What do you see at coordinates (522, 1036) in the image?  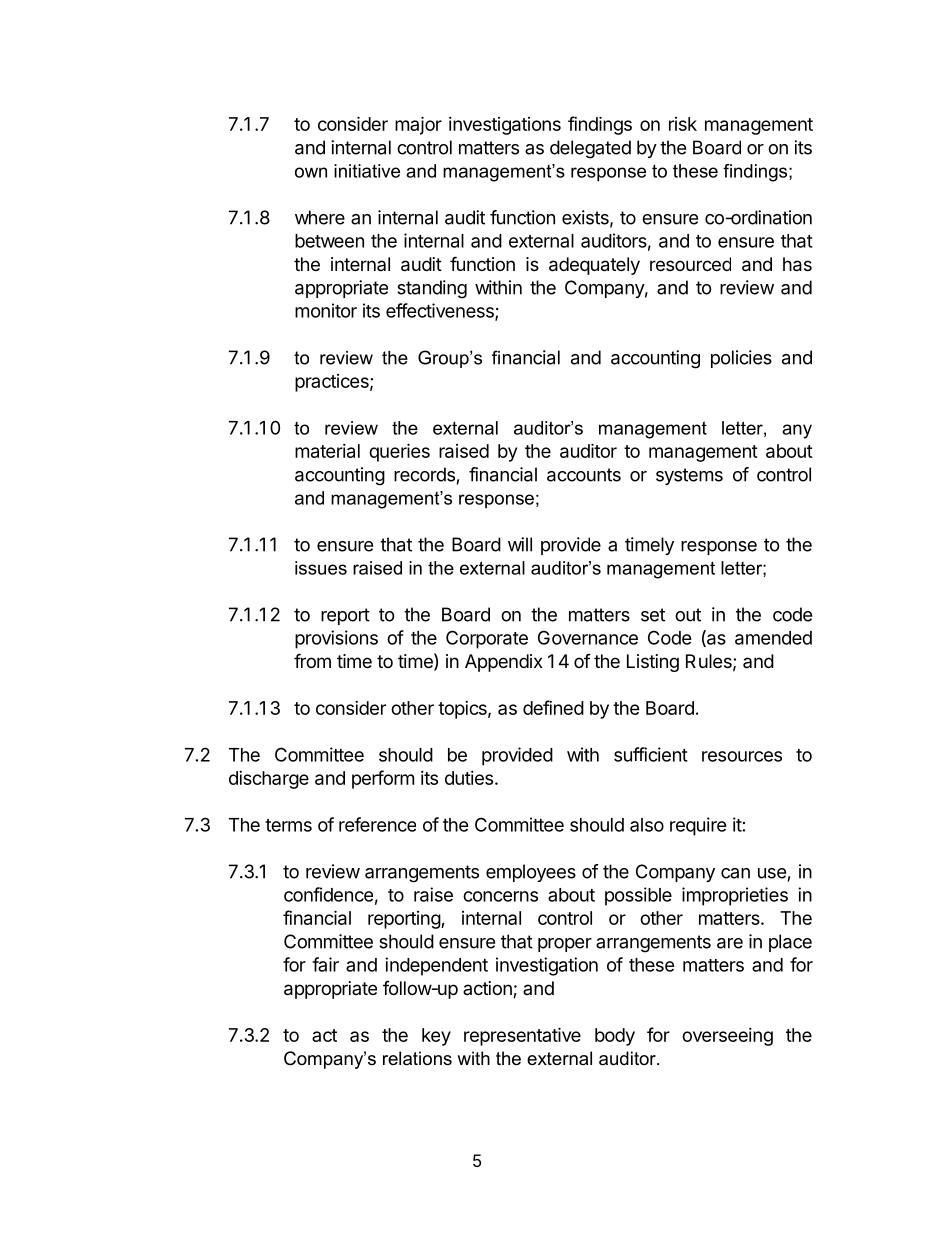 I see `representative` at bounding box center [522, 1036].
